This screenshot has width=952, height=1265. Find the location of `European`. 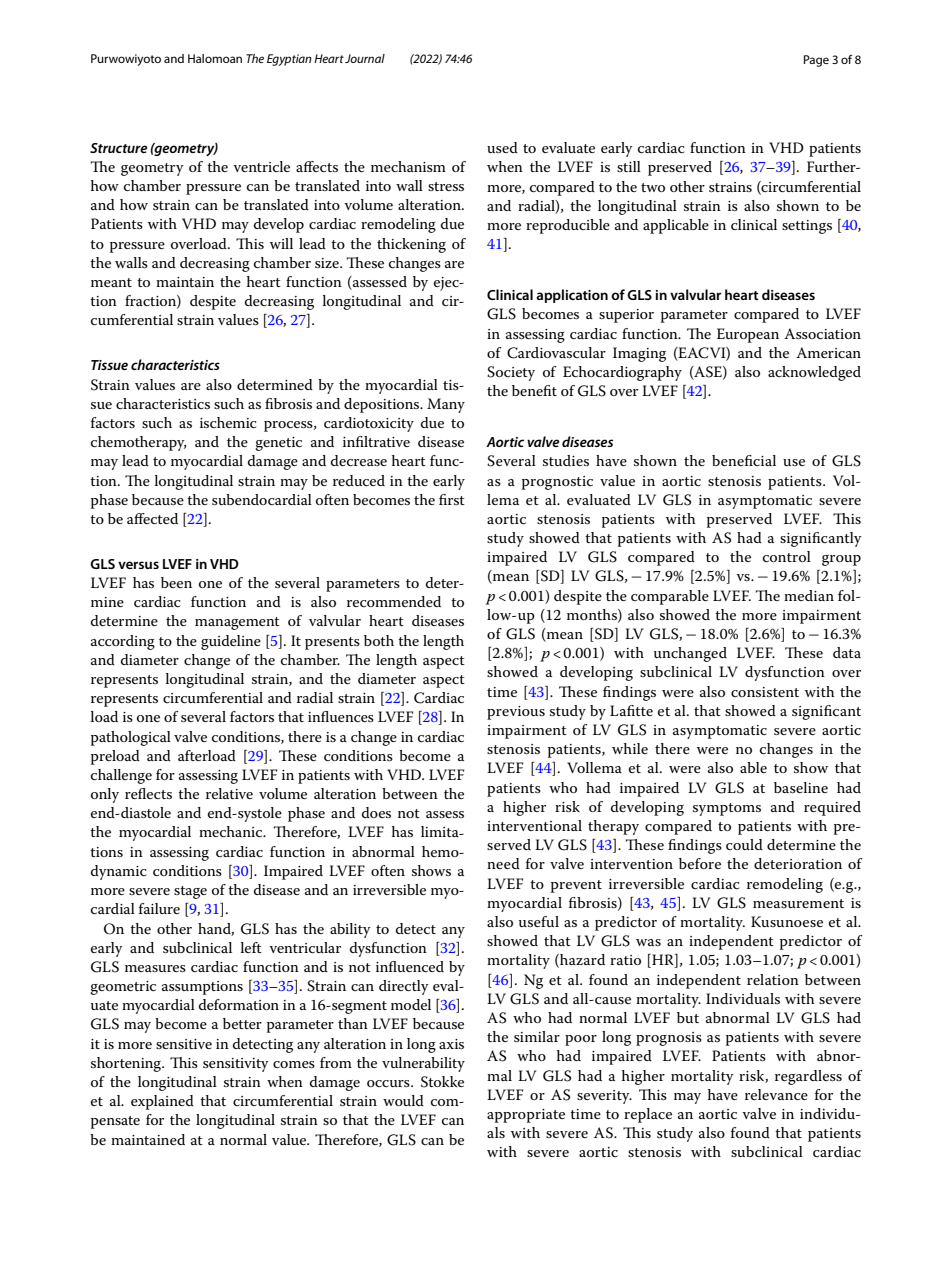

European is located at coordinates (748, 335).
